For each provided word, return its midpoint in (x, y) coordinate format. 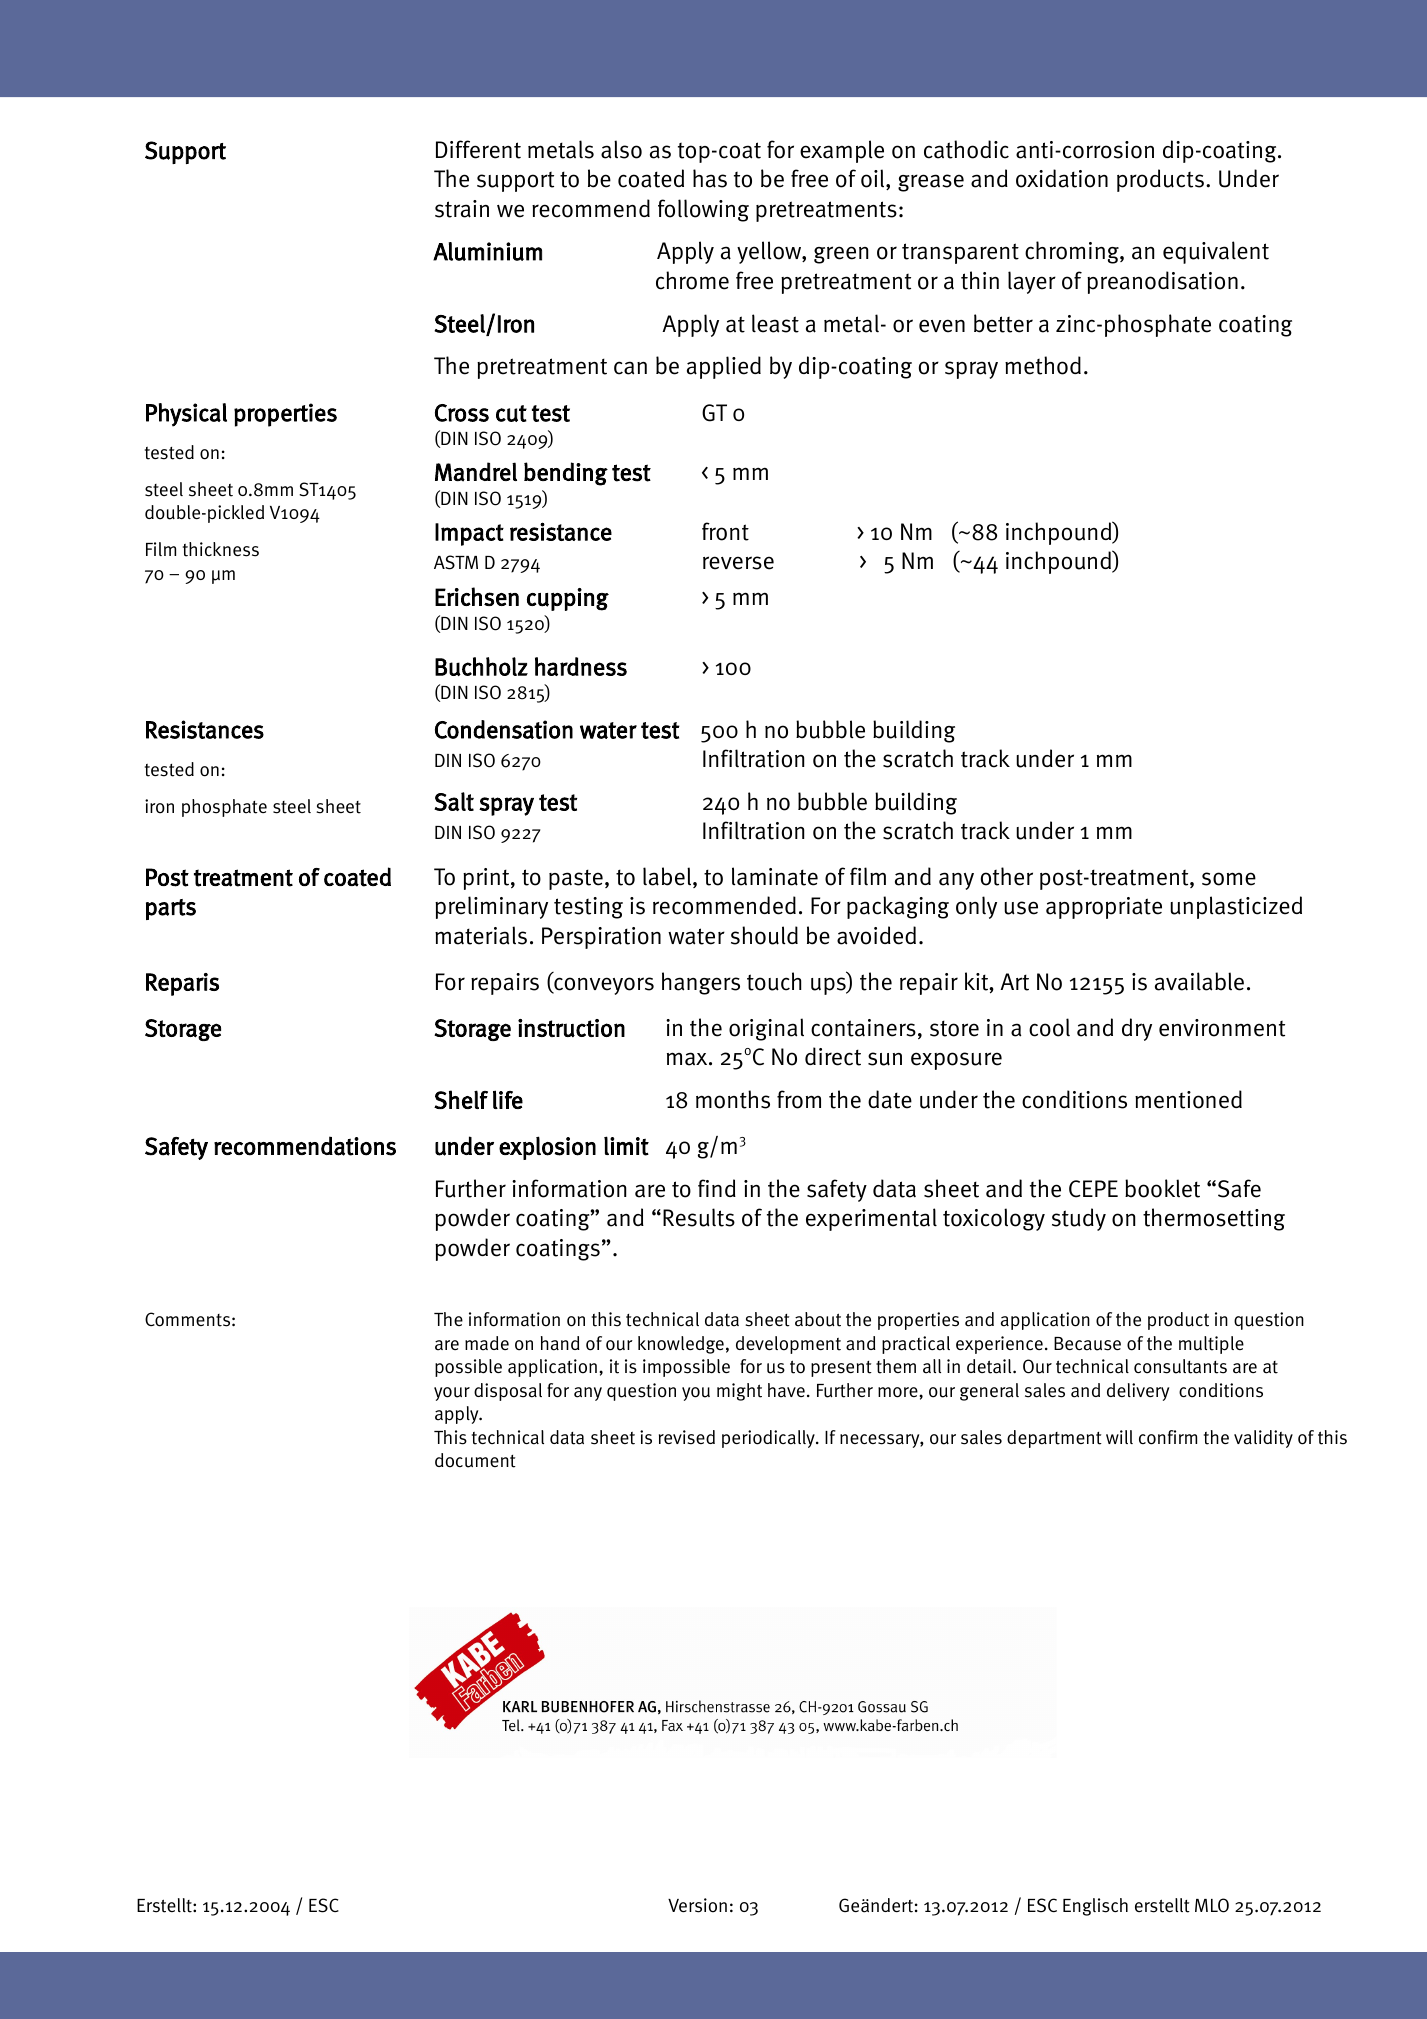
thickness (221, 549)
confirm (1168, 1437)
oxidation (1062, 178)
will (1119, 1437)
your (452, 1394)
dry (1137, 1029)
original (766, 1029)
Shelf (461, 1099)
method (1043, 365)
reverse (738, 563)
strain (462, 209)
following (703, 210)
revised (687, 1437)
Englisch (1095, 1907)
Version (697, 1905)
